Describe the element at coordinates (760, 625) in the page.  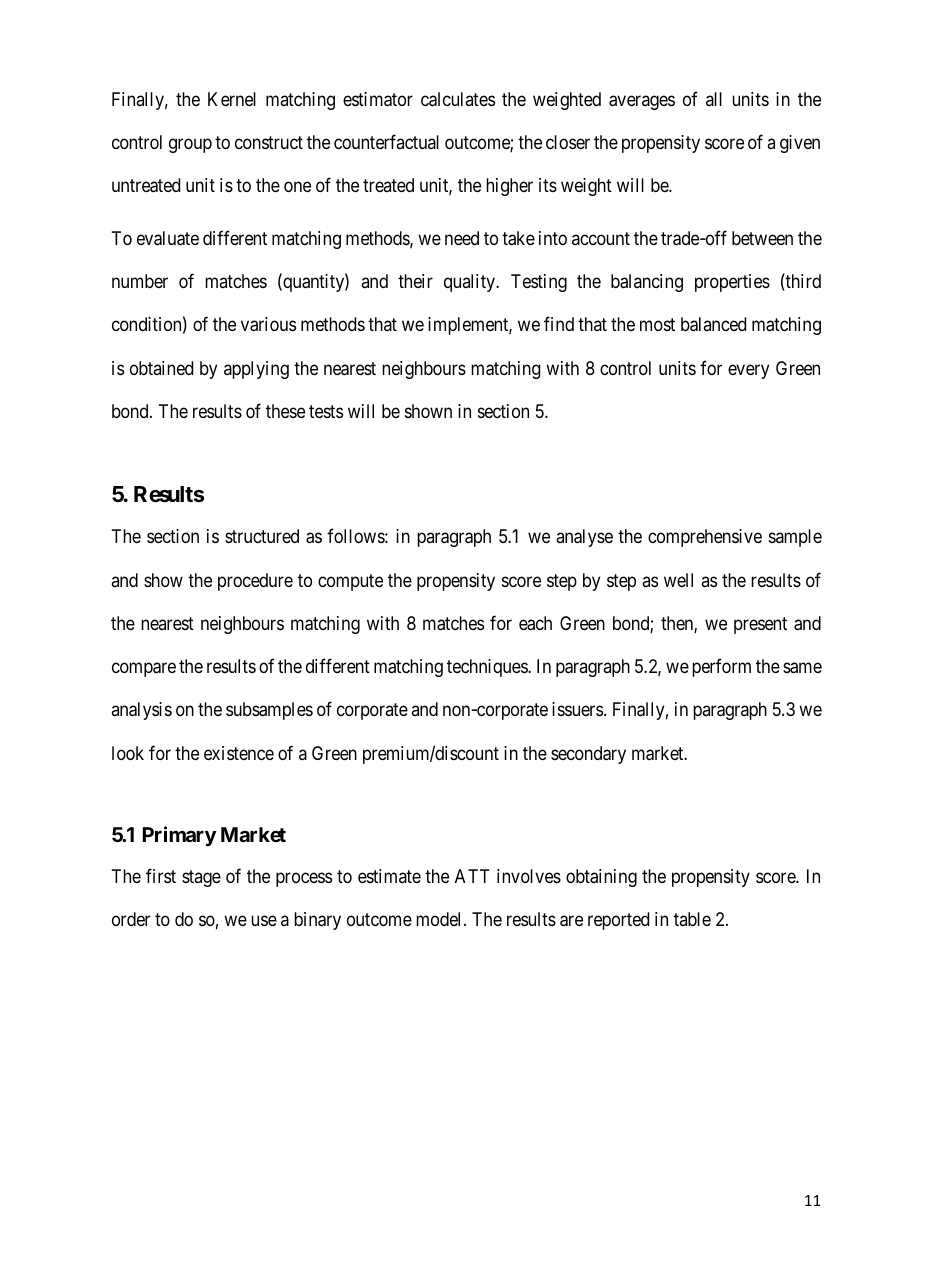
I see `present` at that location.
